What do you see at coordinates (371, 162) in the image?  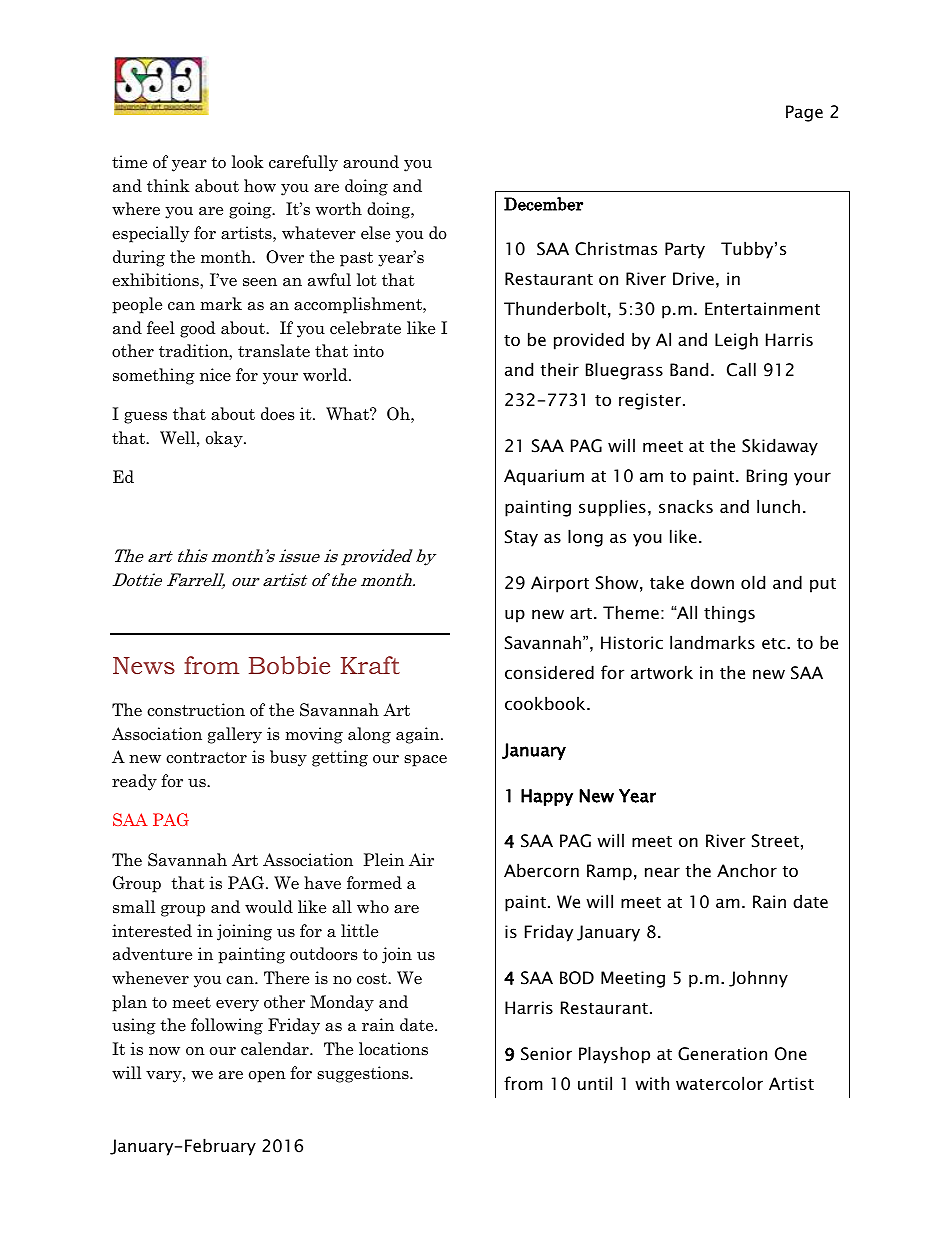 I see `around` at bounding box center [371, 162].
